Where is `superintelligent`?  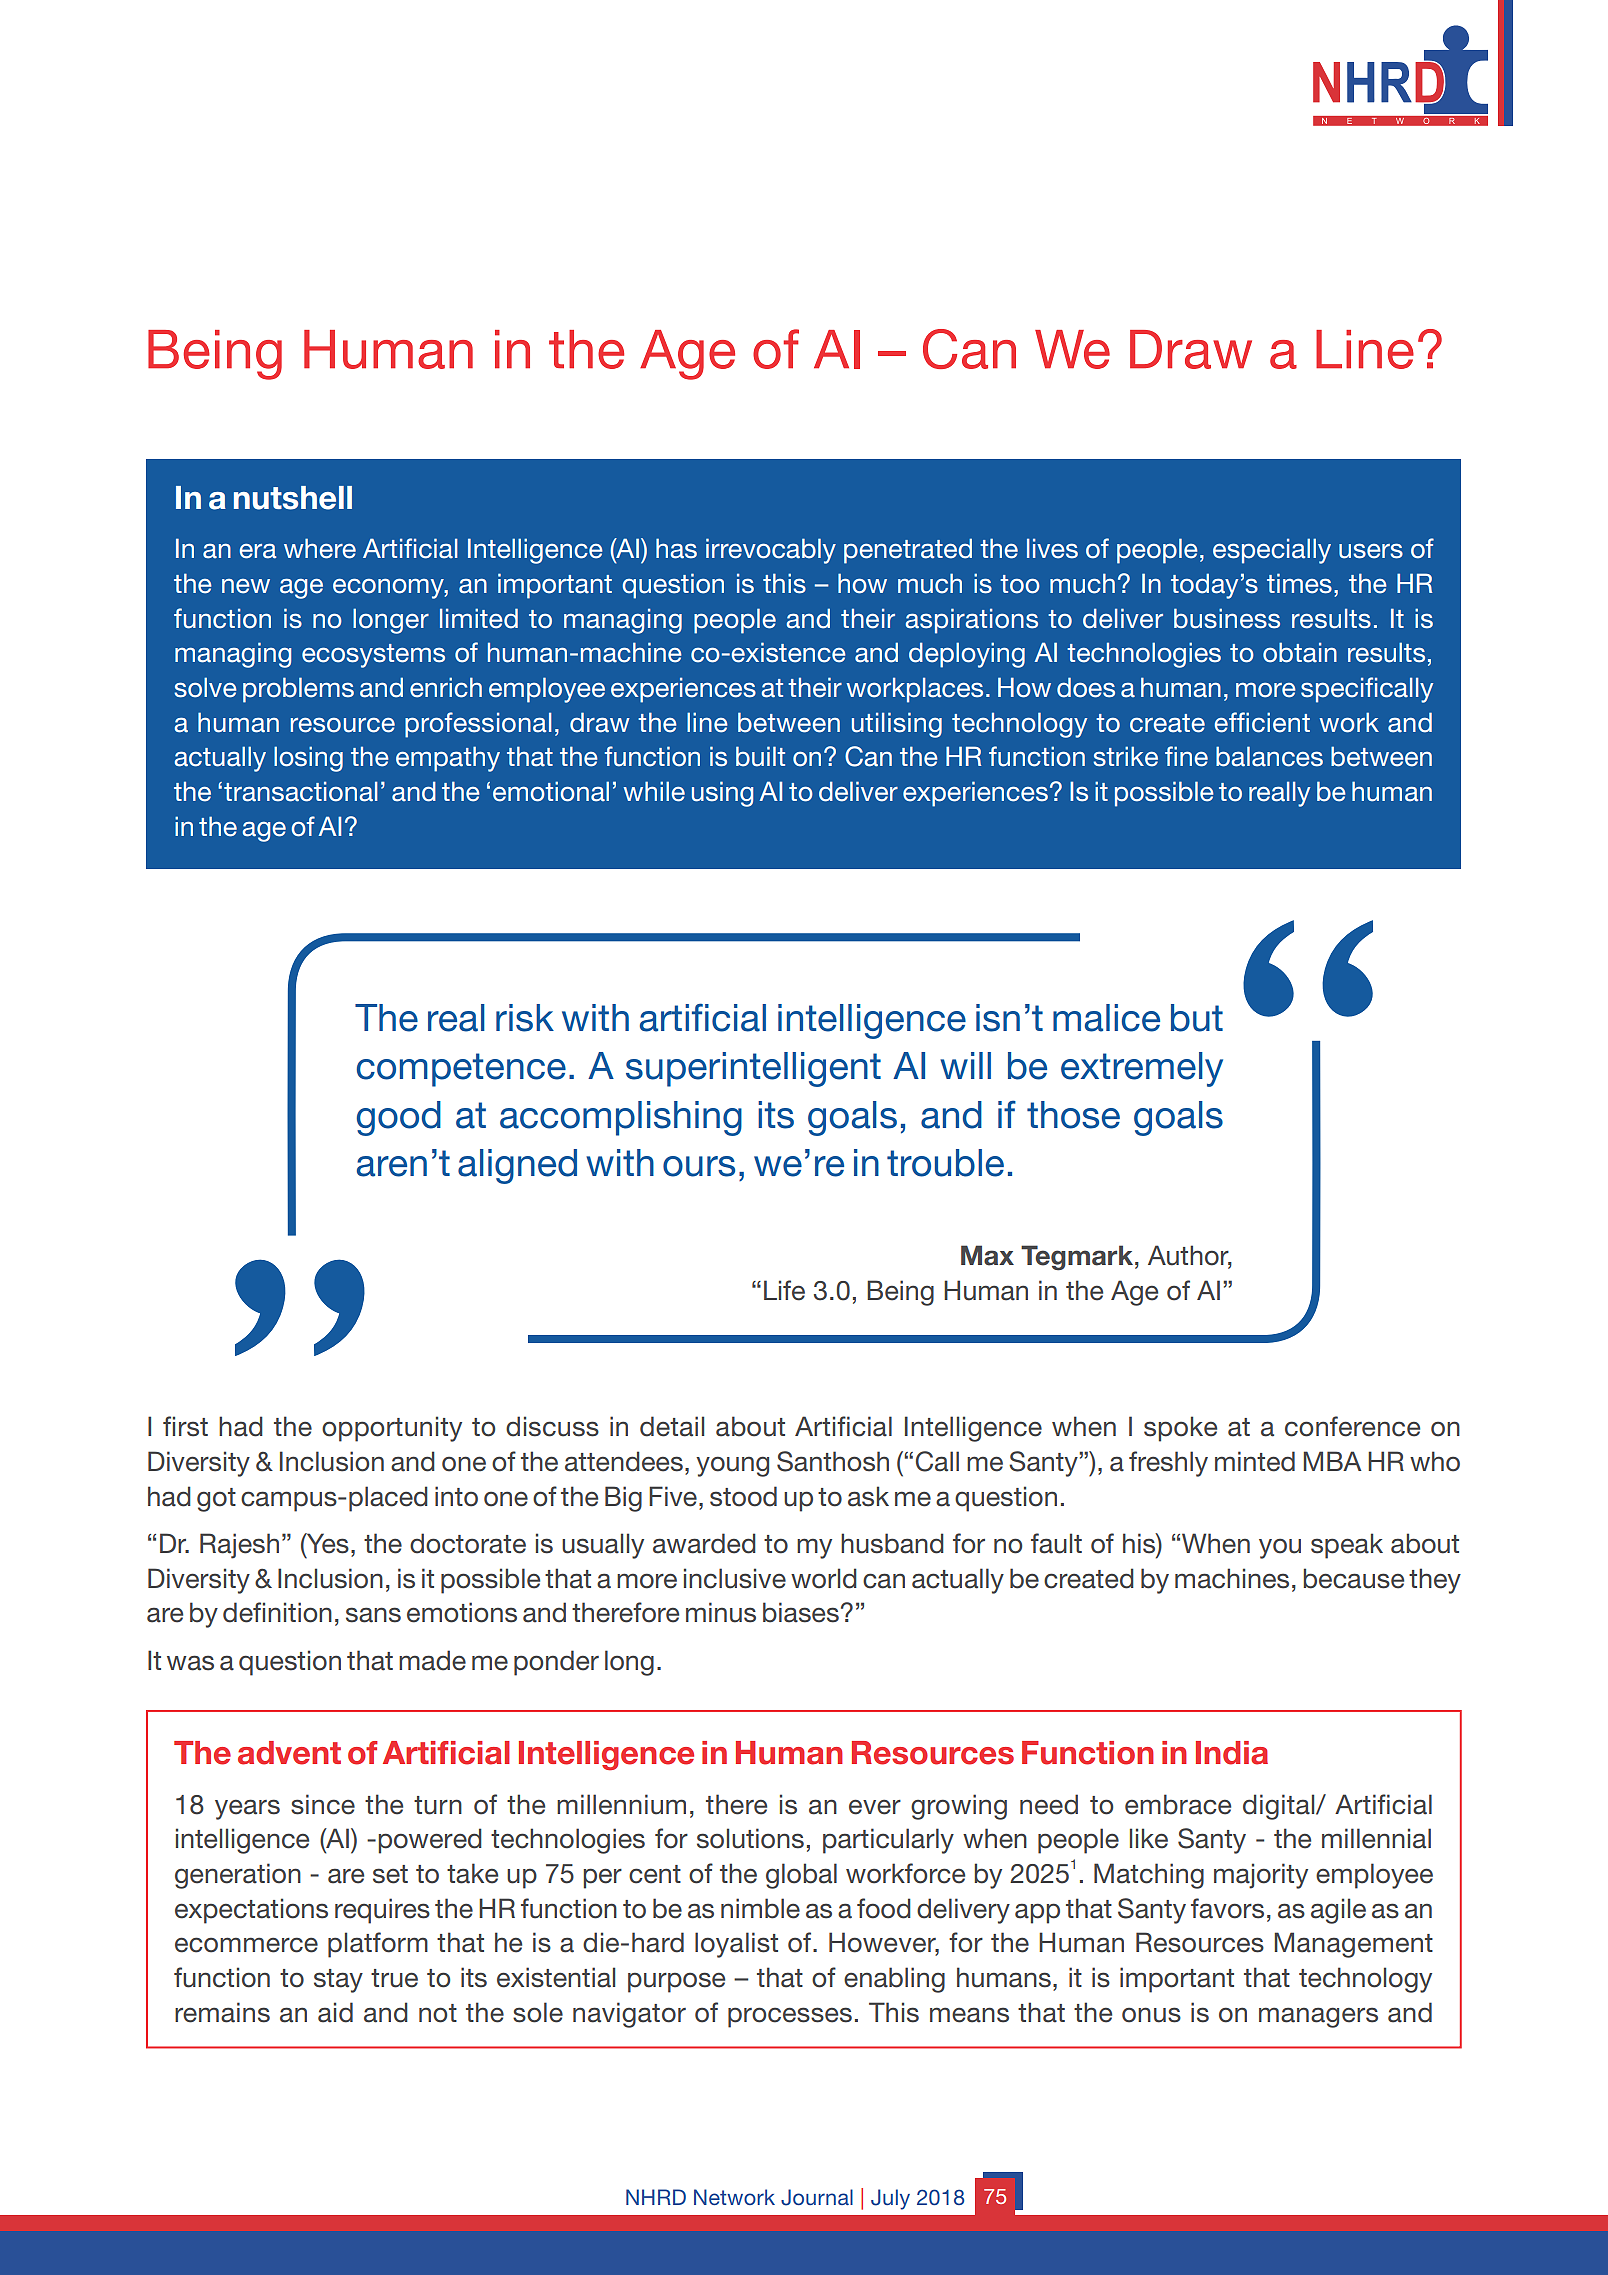
superintelligent is located at coordinates (753, 1069).
